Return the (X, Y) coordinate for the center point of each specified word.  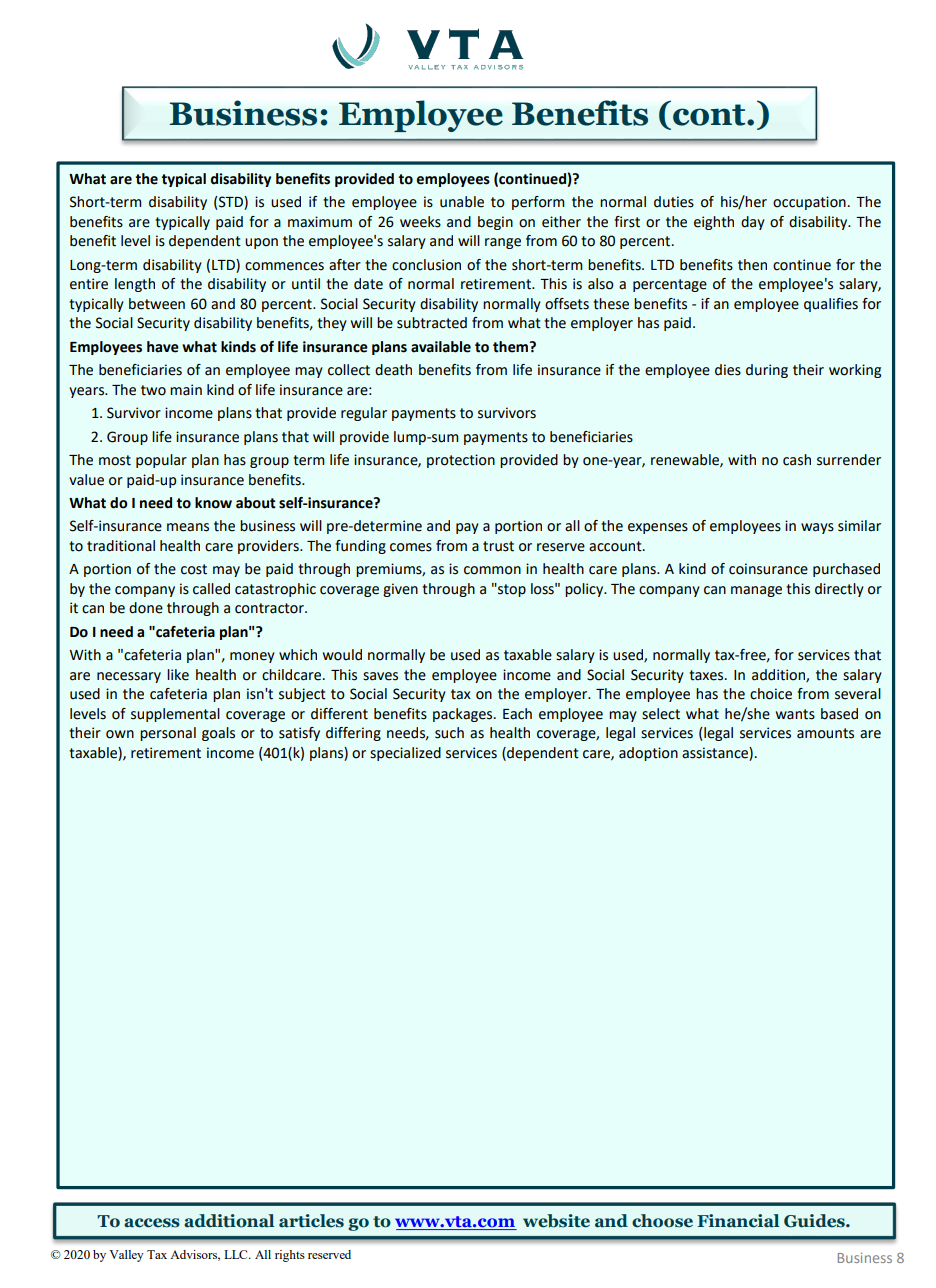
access (152, 1223)
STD (231, 203)
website (556, 1221)
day (753, 223)
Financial (738, 1221)
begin (495, 223)
